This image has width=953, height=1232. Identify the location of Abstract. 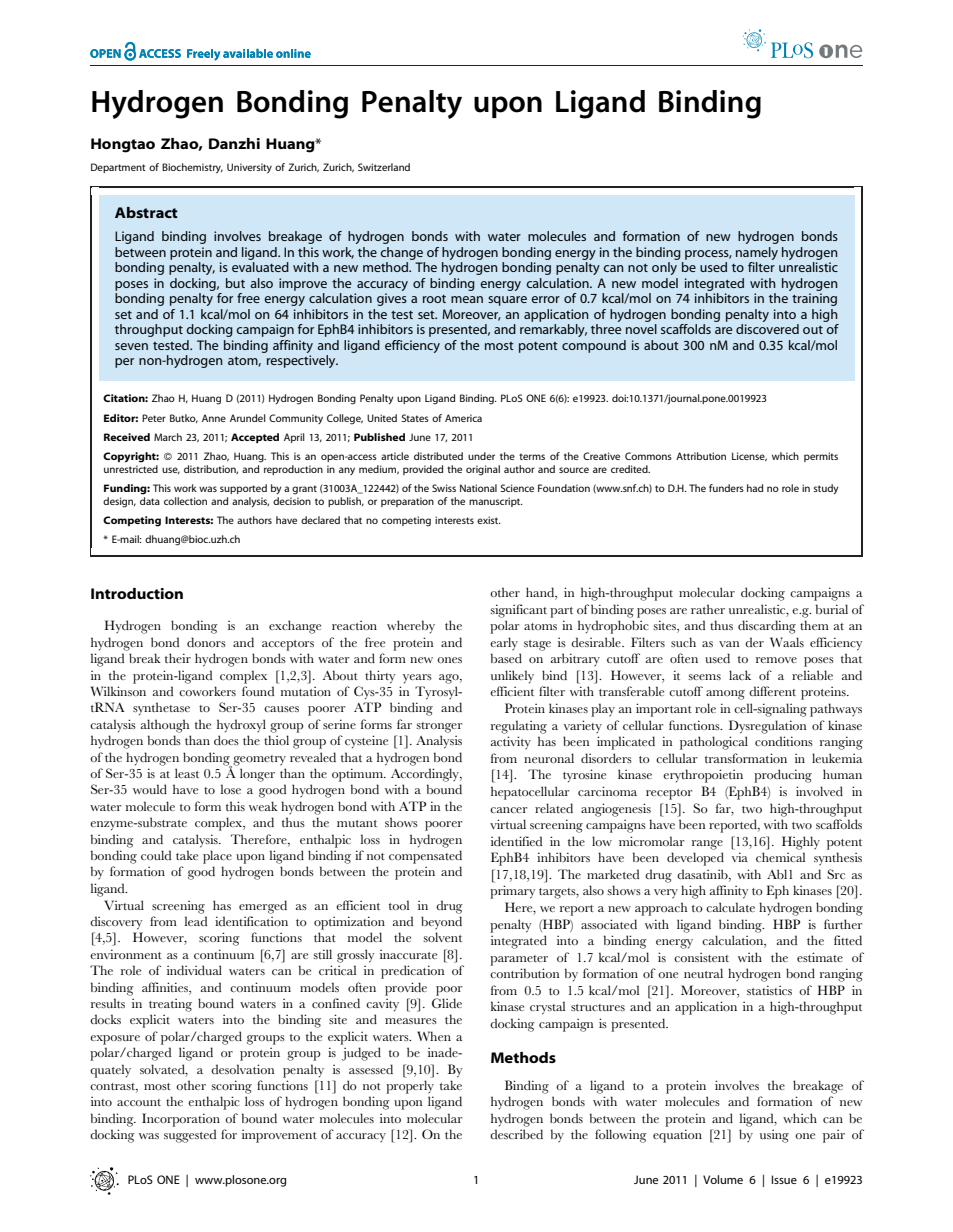
(146, 212).
